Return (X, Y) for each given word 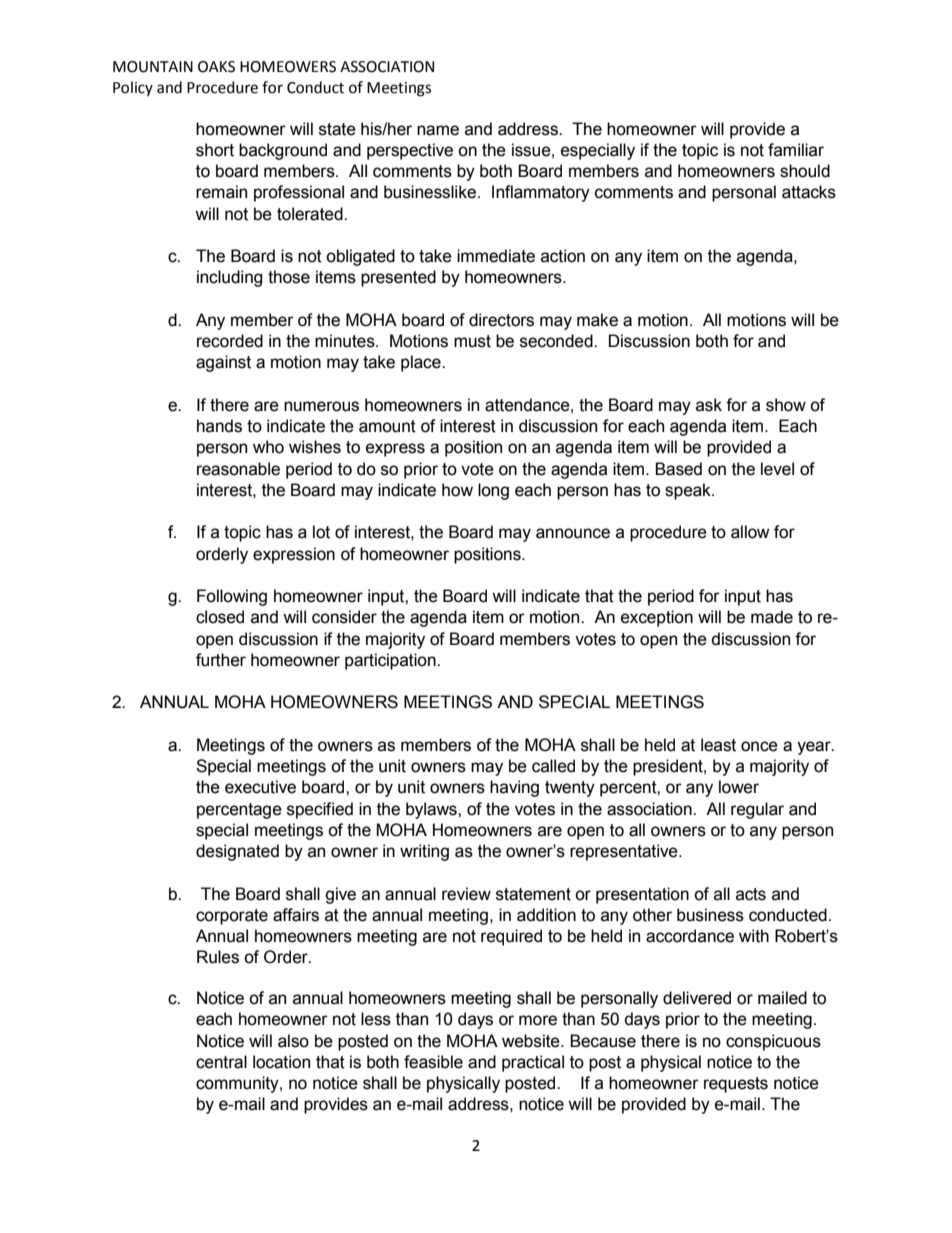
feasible (433, 1062)
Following (232, 597)
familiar (796, 150)
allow (750, 532)
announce (573, 533)
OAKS (216, 67)
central (221, 1062)
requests (736, 1085)
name (438, 130)
